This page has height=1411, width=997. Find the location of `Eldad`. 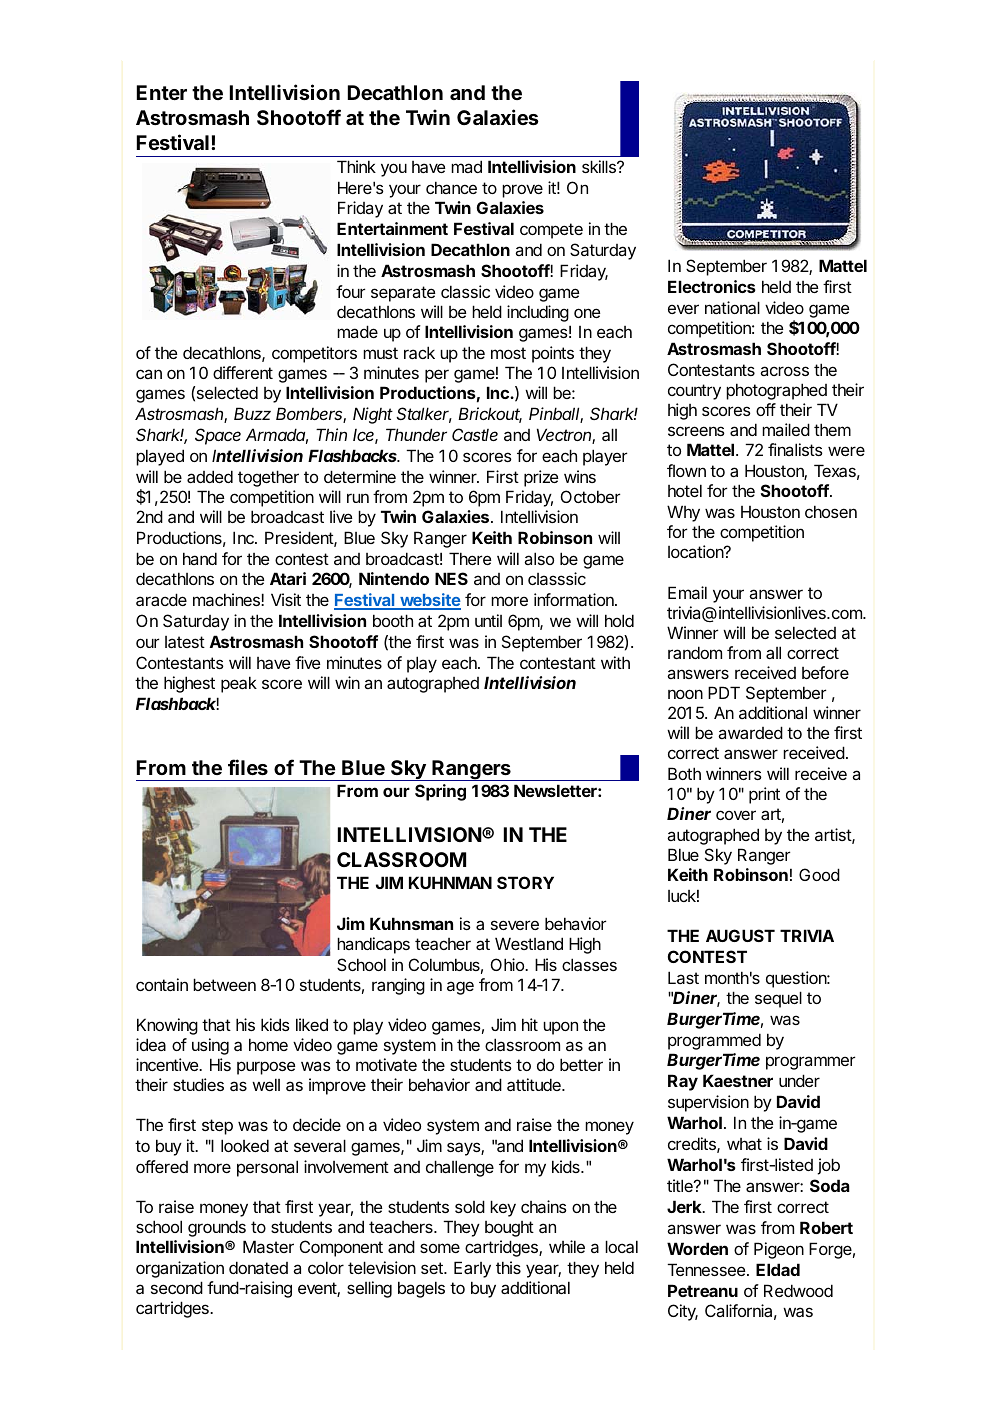

Eldad is located at coordinates (778, 1269).
